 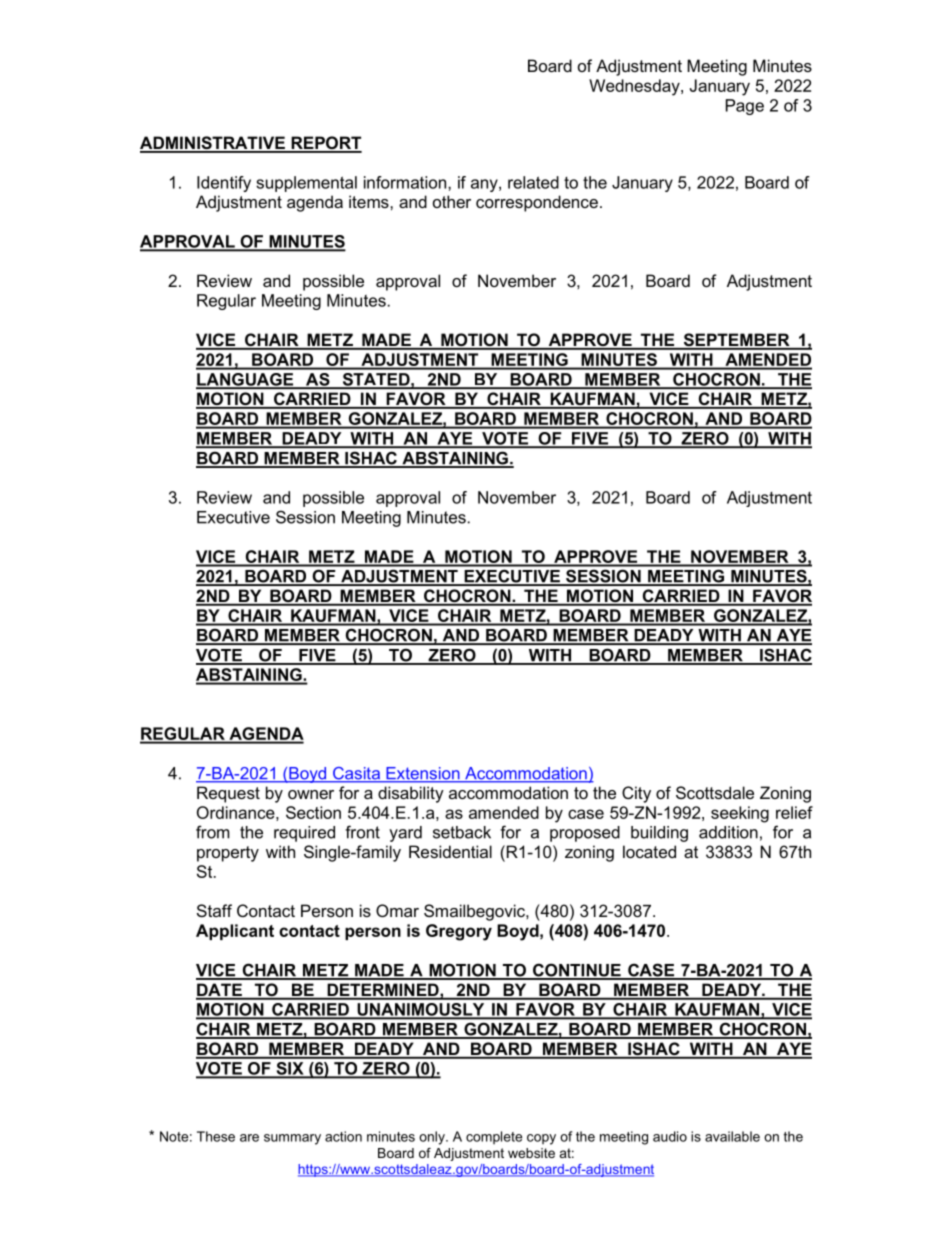 I want to click on REPORT, so click(x=325, y=144).
